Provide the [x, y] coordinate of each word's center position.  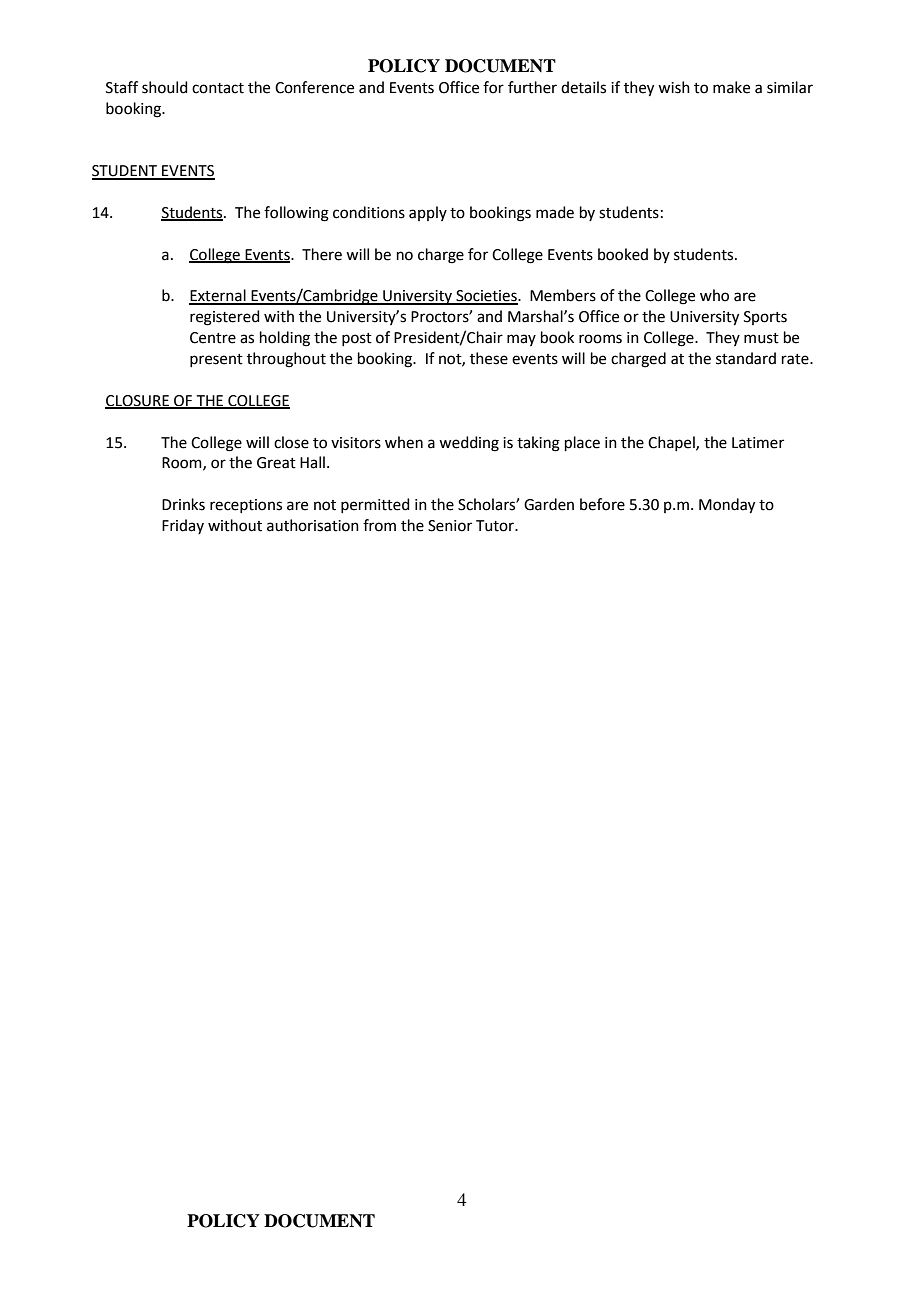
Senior [450, 526]
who [714, 295]
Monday [727, 506]
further [532, 87]
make [731, 87]
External [218, 296]
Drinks [183, 504]
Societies [486, 297]
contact [218, 88]
